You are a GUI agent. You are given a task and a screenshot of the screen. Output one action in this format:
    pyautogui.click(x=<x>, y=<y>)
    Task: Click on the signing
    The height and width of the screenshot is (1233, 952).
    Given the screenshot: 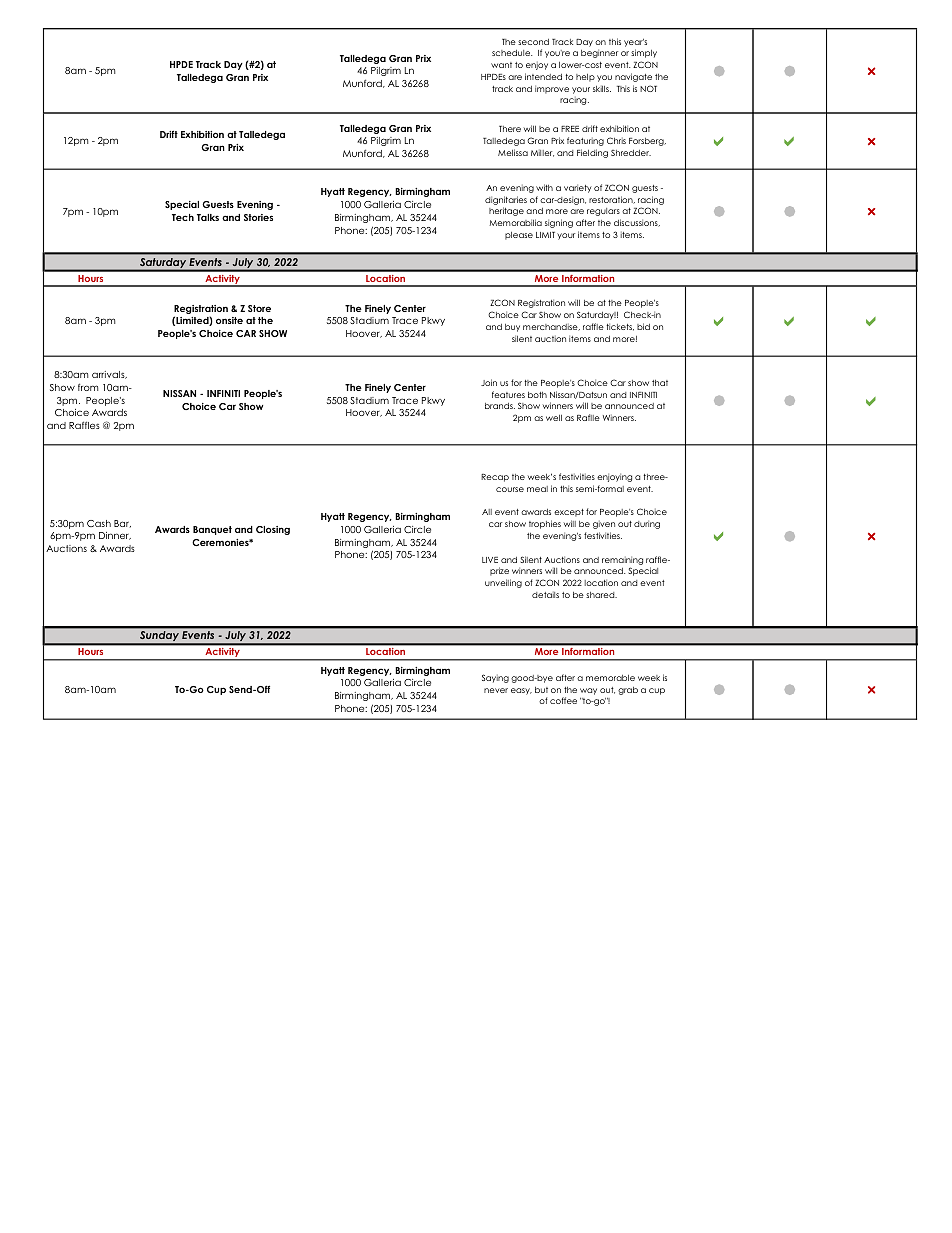 What is the action you would take?
    pyautogui.click(x=559, y=223)
